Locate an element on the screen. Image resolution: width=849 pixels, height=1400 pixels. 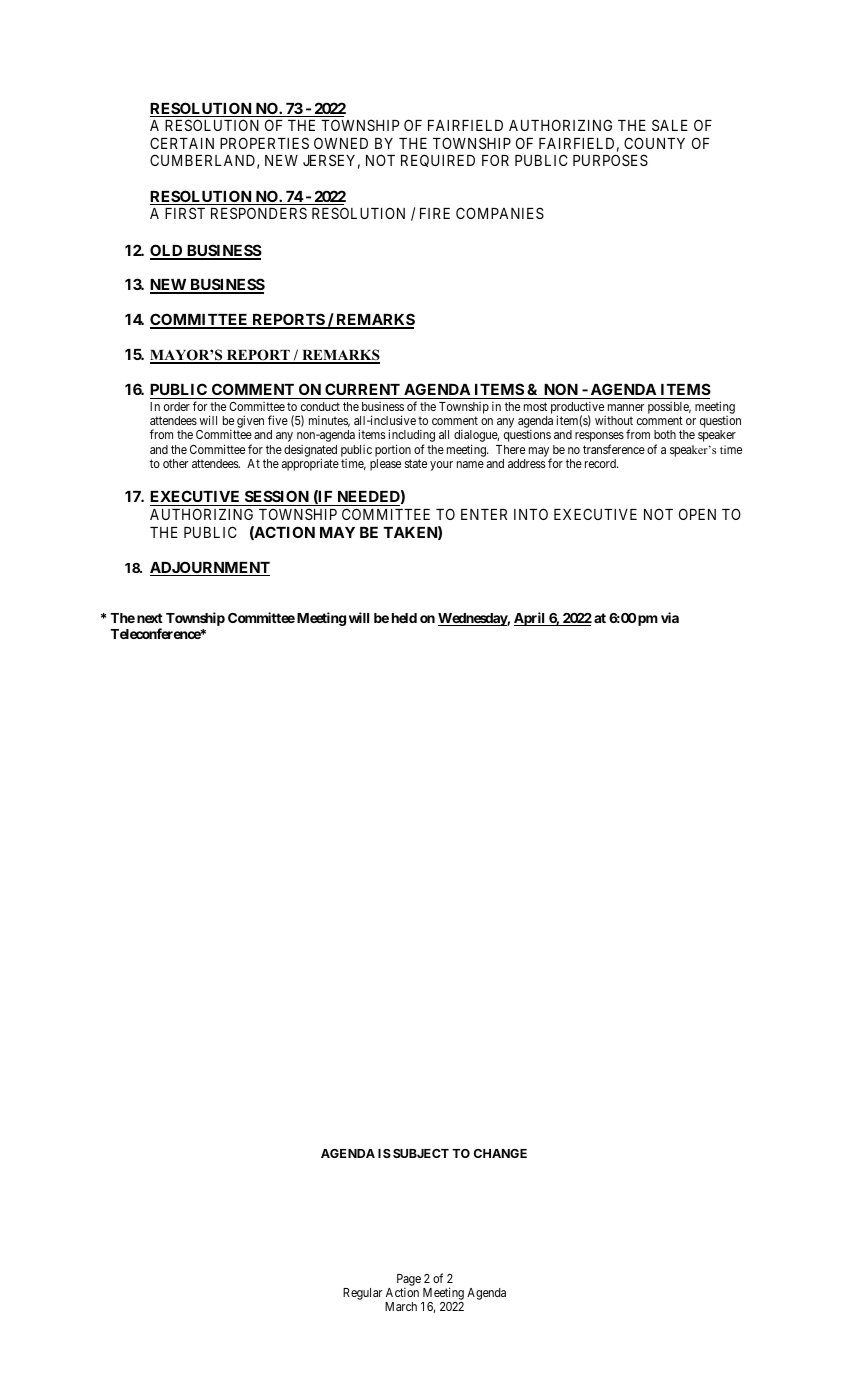
ADJOURNMENT is located at coordinates (210, 568).
